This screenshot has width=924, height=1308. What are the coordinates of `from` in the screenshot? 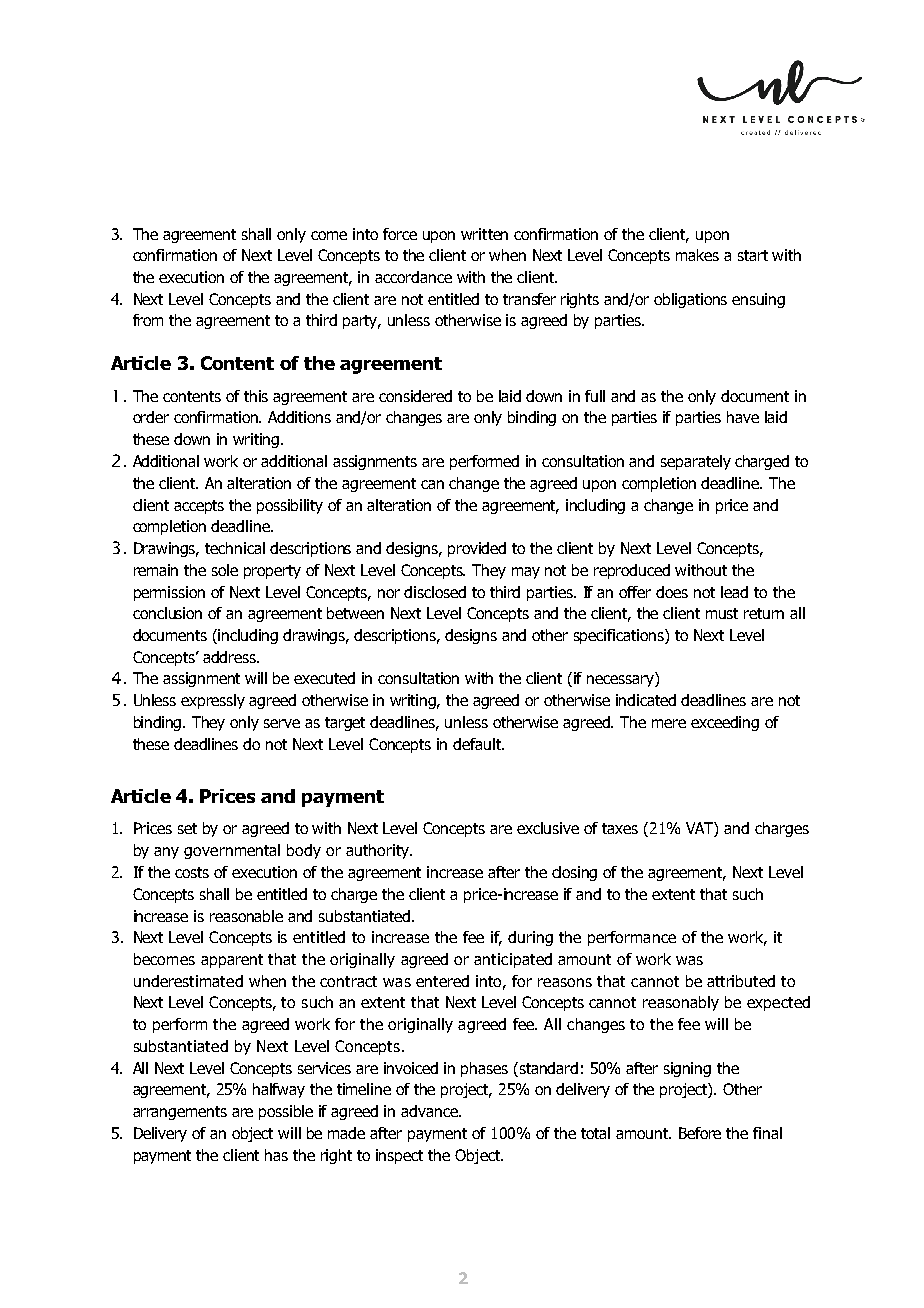 It's located at (148, 320).
